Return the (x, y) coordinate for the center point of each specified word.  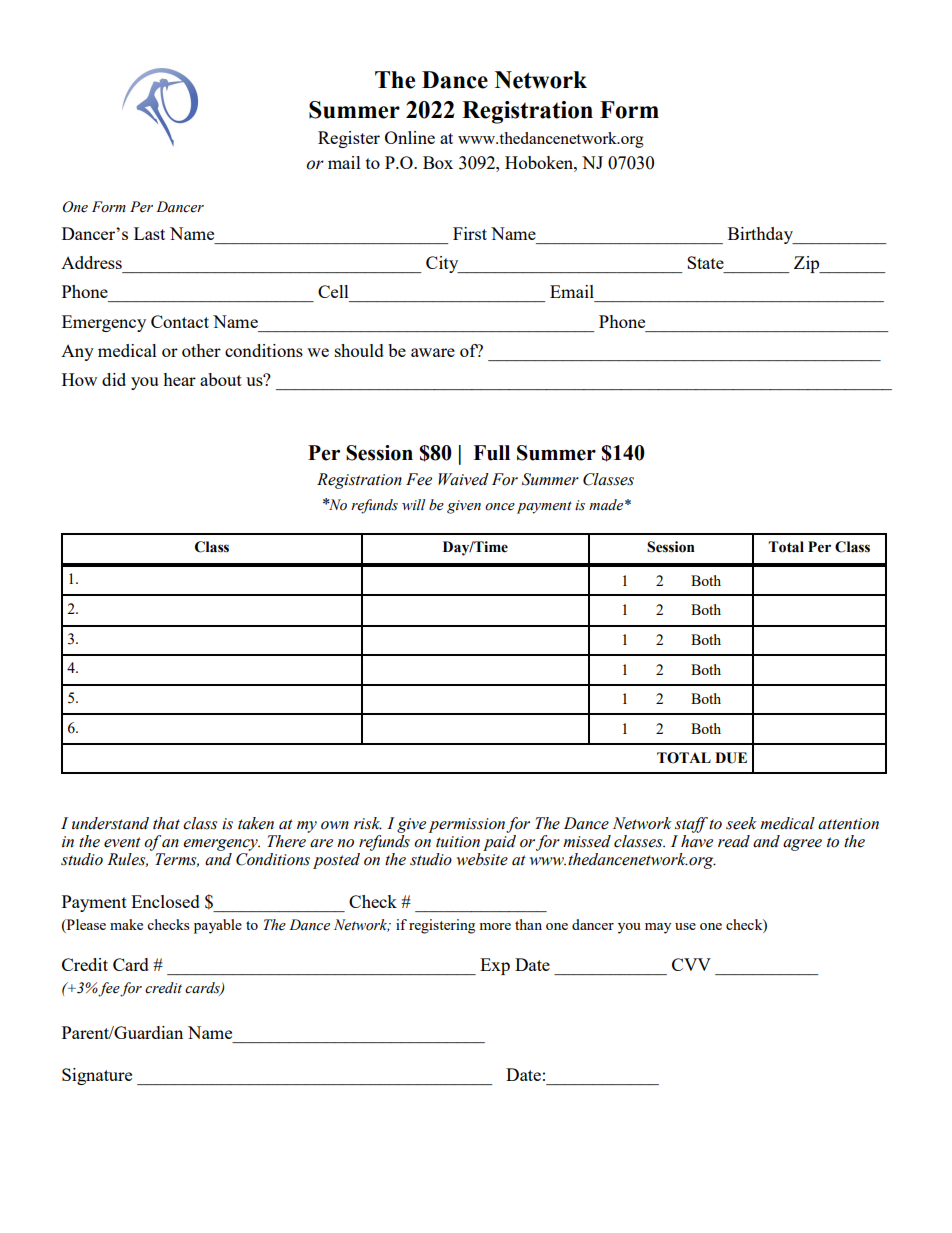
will (414, 504)
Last (149, 233)
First (470, 233)
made (606, 505)
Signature (97, 1076)
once (500, 507)
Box (438, 162)
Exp (495, 966)
